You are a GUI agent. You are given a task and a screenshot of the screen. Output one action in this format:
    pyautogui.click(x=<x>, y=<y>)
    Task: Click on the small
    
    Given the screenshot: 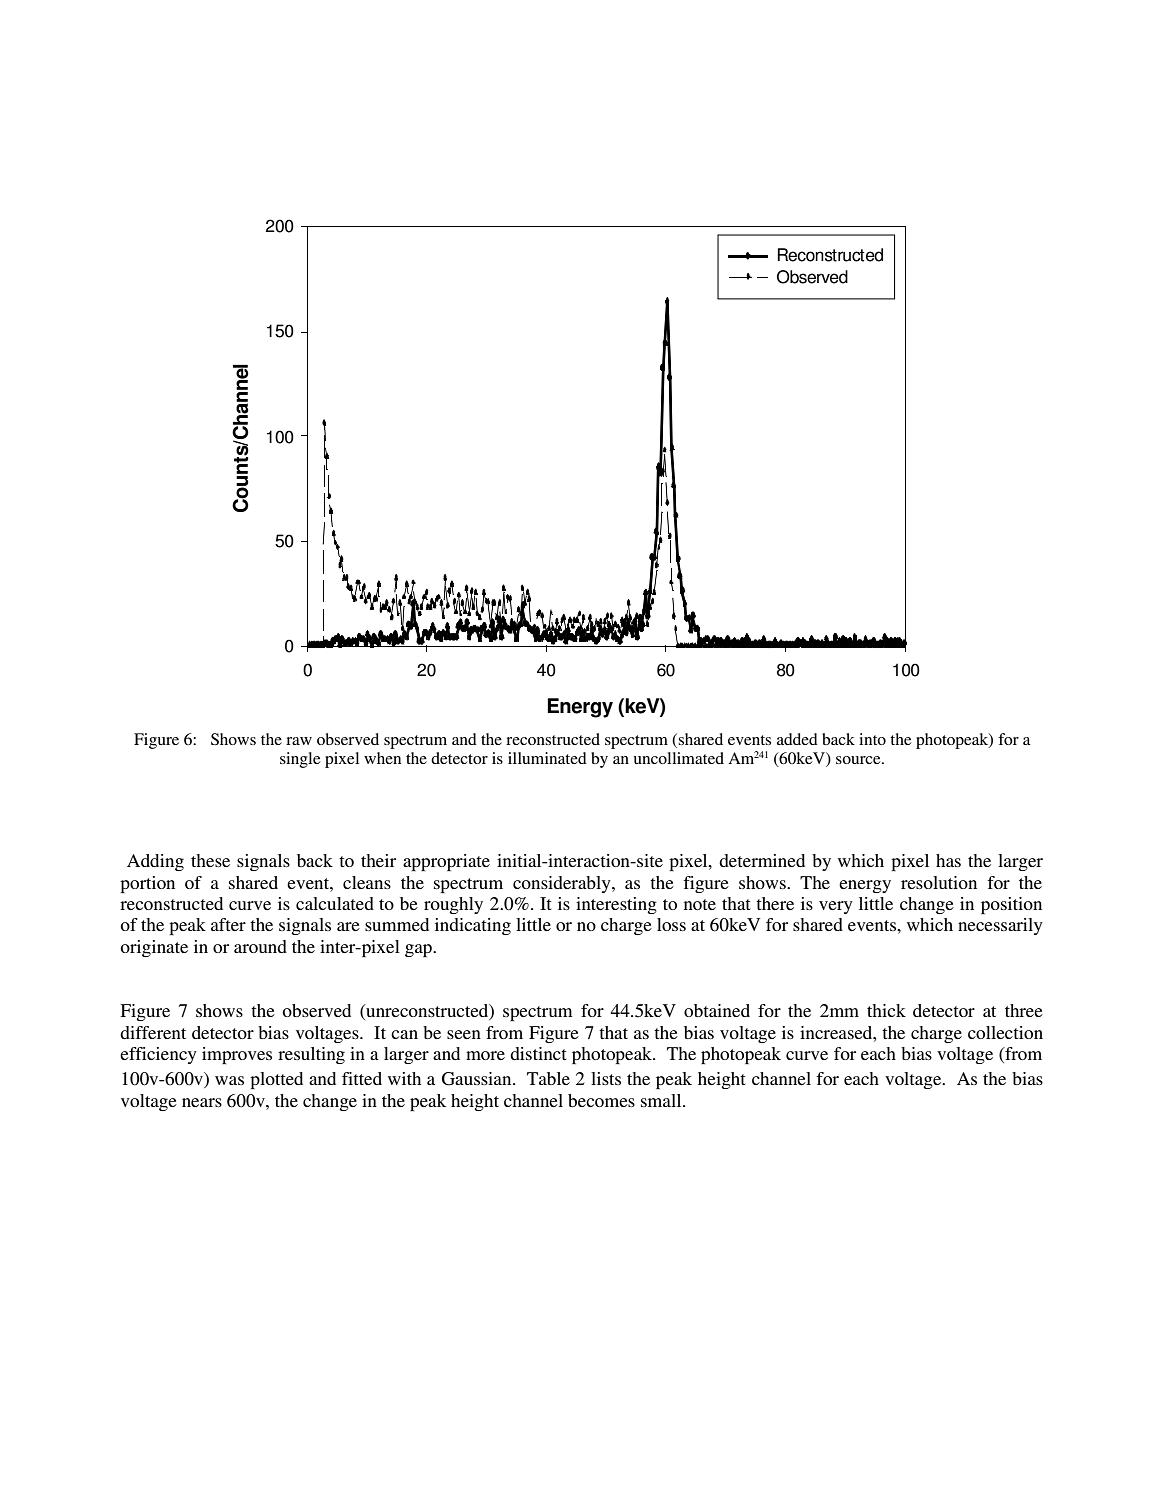 What is the action you would take?
    pyautogui.click(x=662, y=1100)
